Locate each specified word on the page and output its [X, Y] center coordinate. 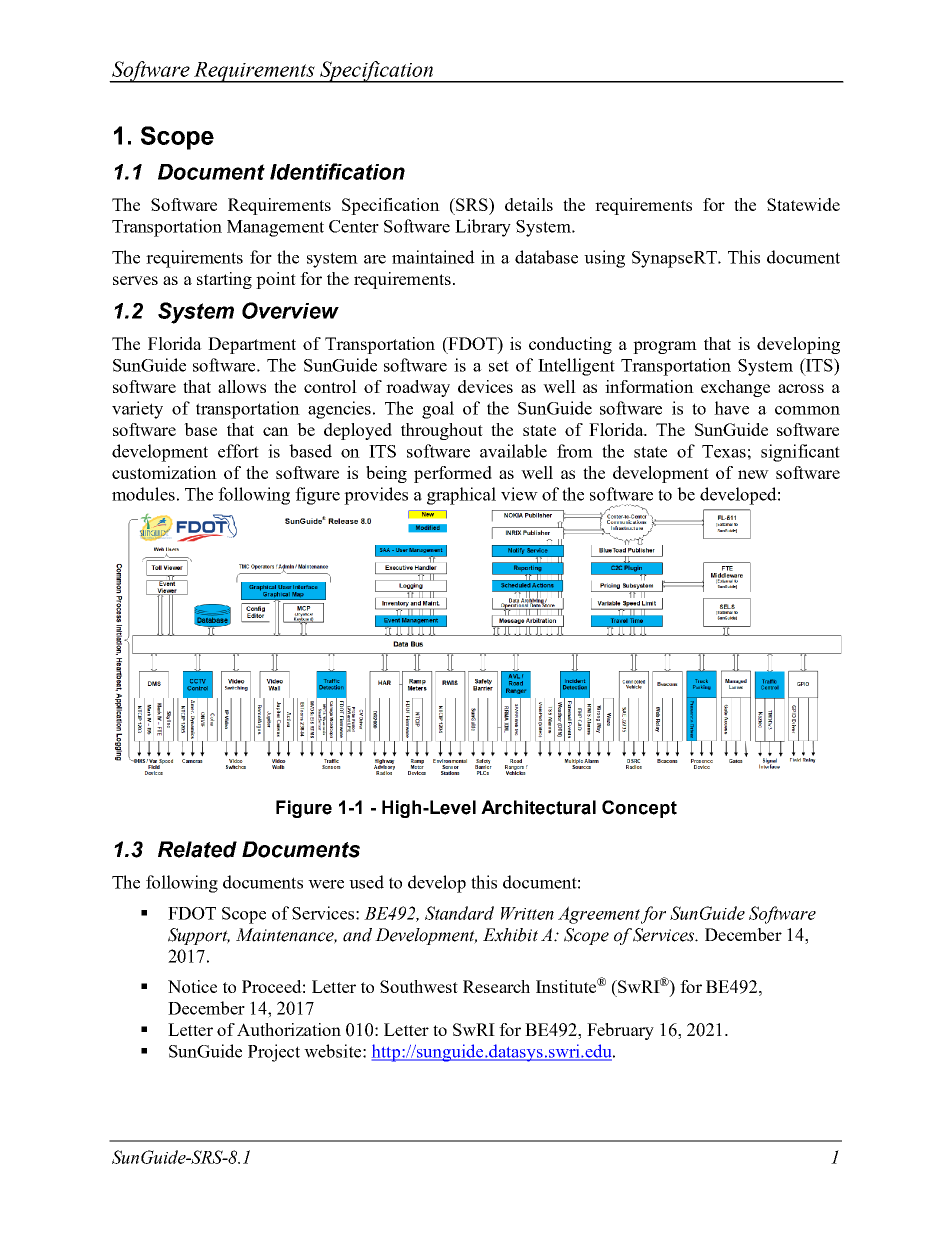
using [604, 259]
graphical [461, 496]
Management [275, 228]
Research [496, 986]
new [753, 474]
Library [483, 228]
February [620, 1031]
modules [143, 494]
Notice [192, 986]
